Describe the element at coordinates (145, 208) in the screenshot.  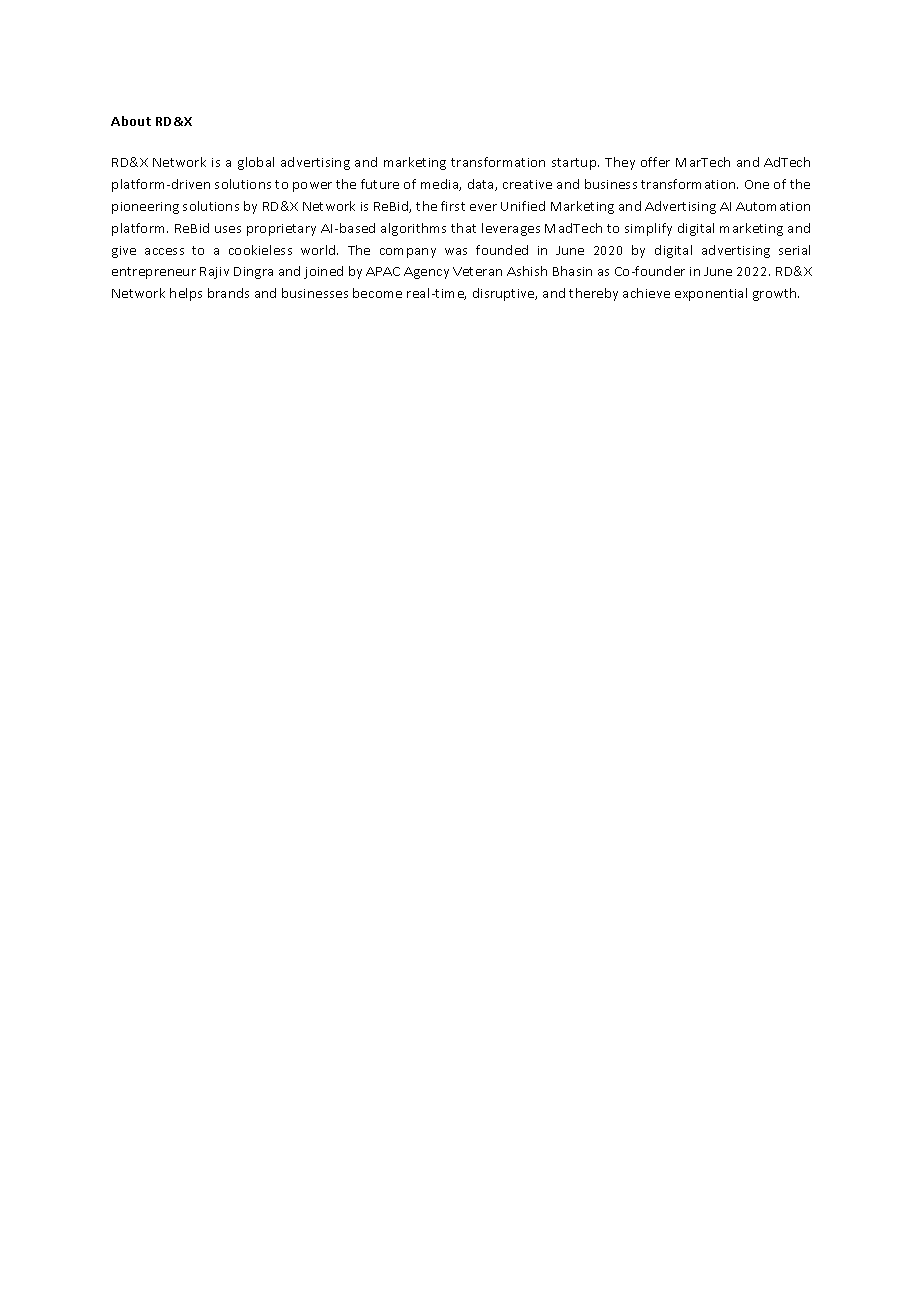
I see `pioneering` at that location.
